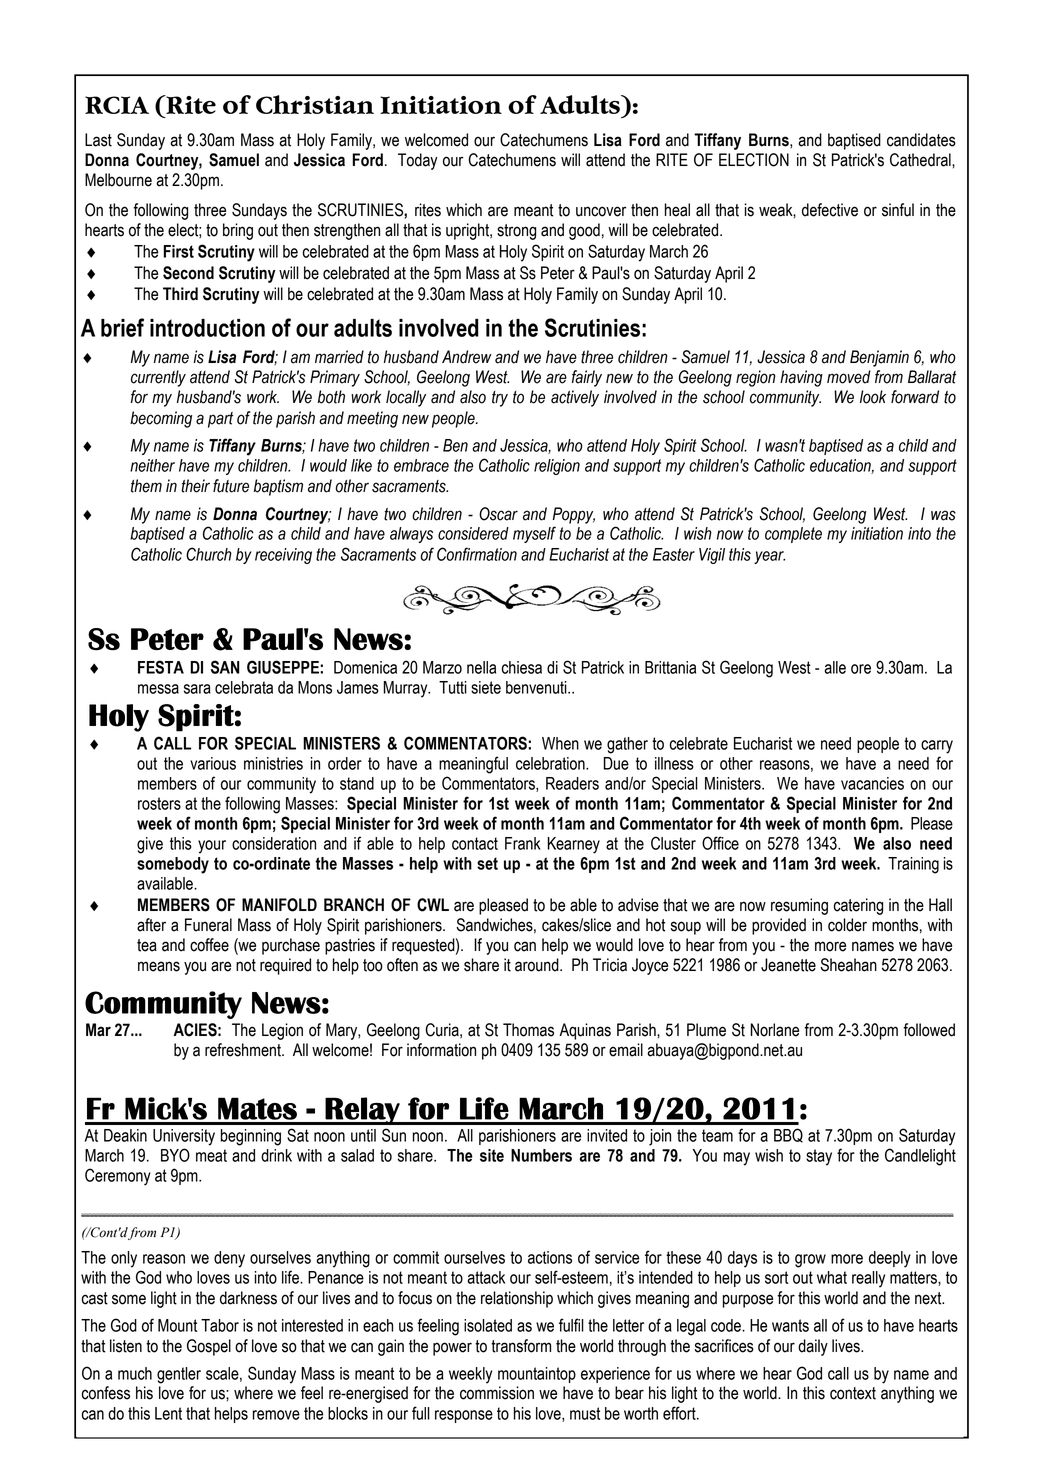  Describe the element at coordinates (179, 1375) in the screenshot. I see `gentler` at that location.
